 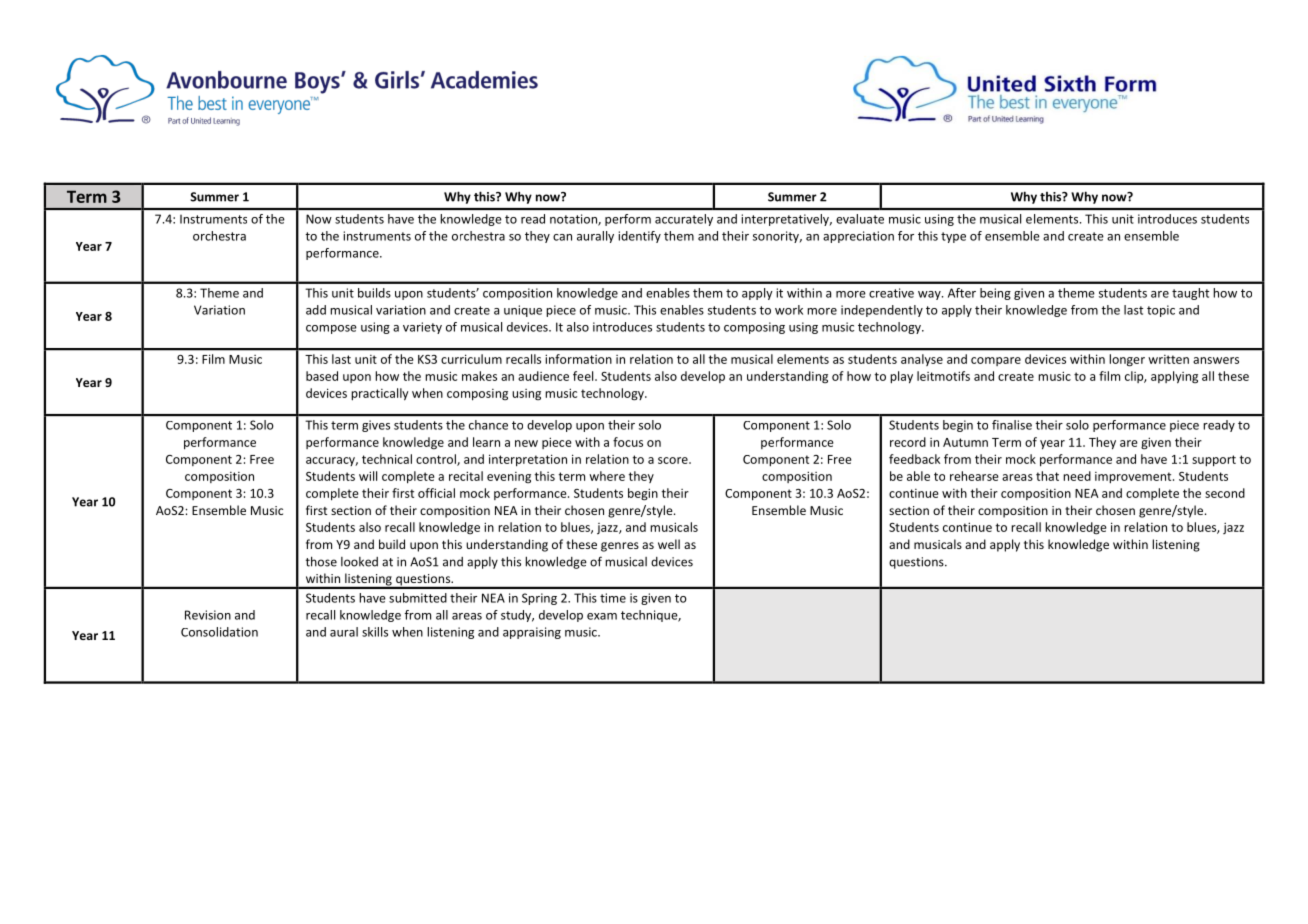 What do you see at coordinates (1225, 493) in the screenshot?
I see `second` at bounding box center [1225, 493].
